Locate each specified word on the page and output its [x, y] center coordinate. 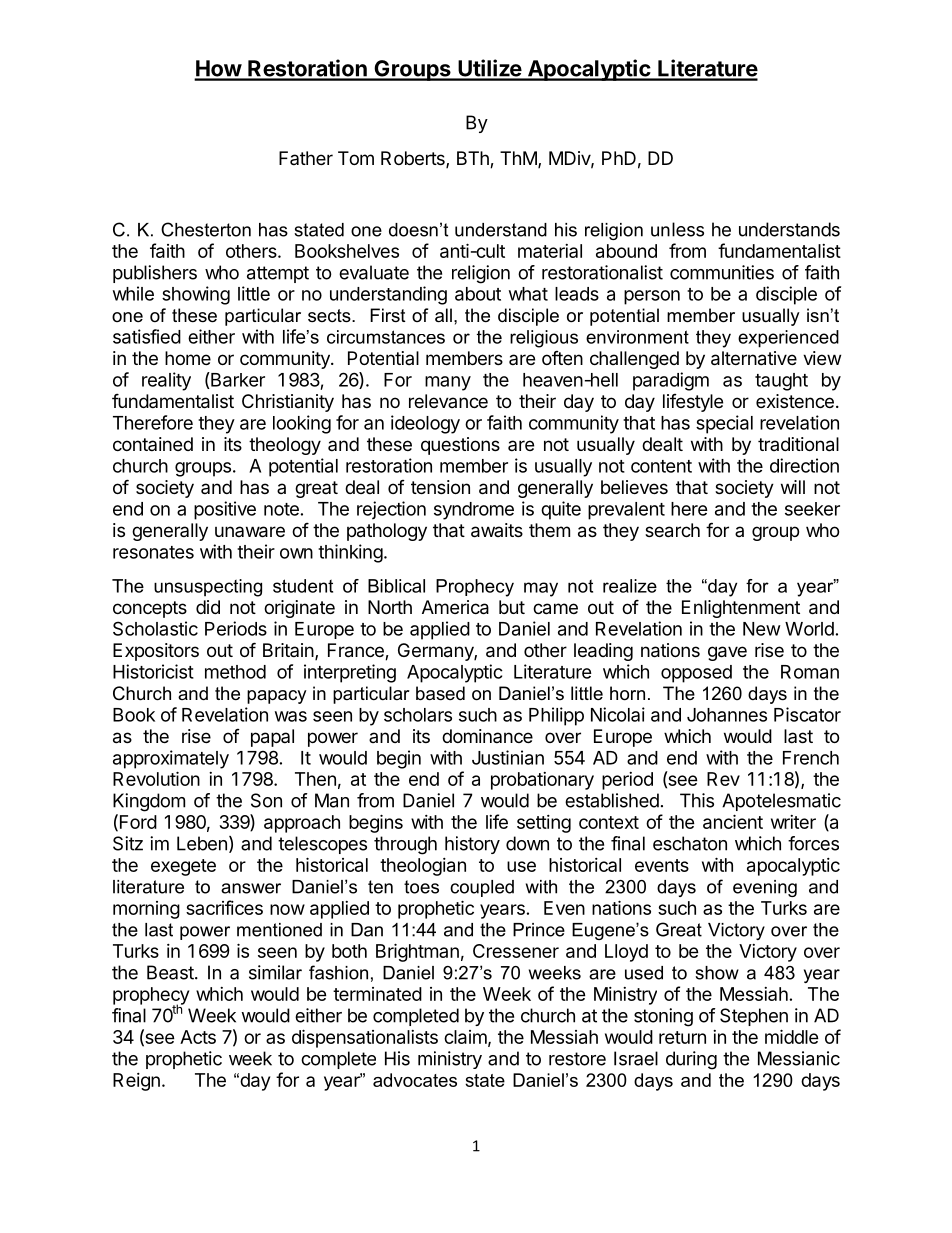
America [455, 607]
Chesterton [206, 229]
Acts [198, 1037]
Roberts [414, 159]
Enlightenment [741, 609]
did [208, 607]
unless [677, 229]
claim [465, 1037]
